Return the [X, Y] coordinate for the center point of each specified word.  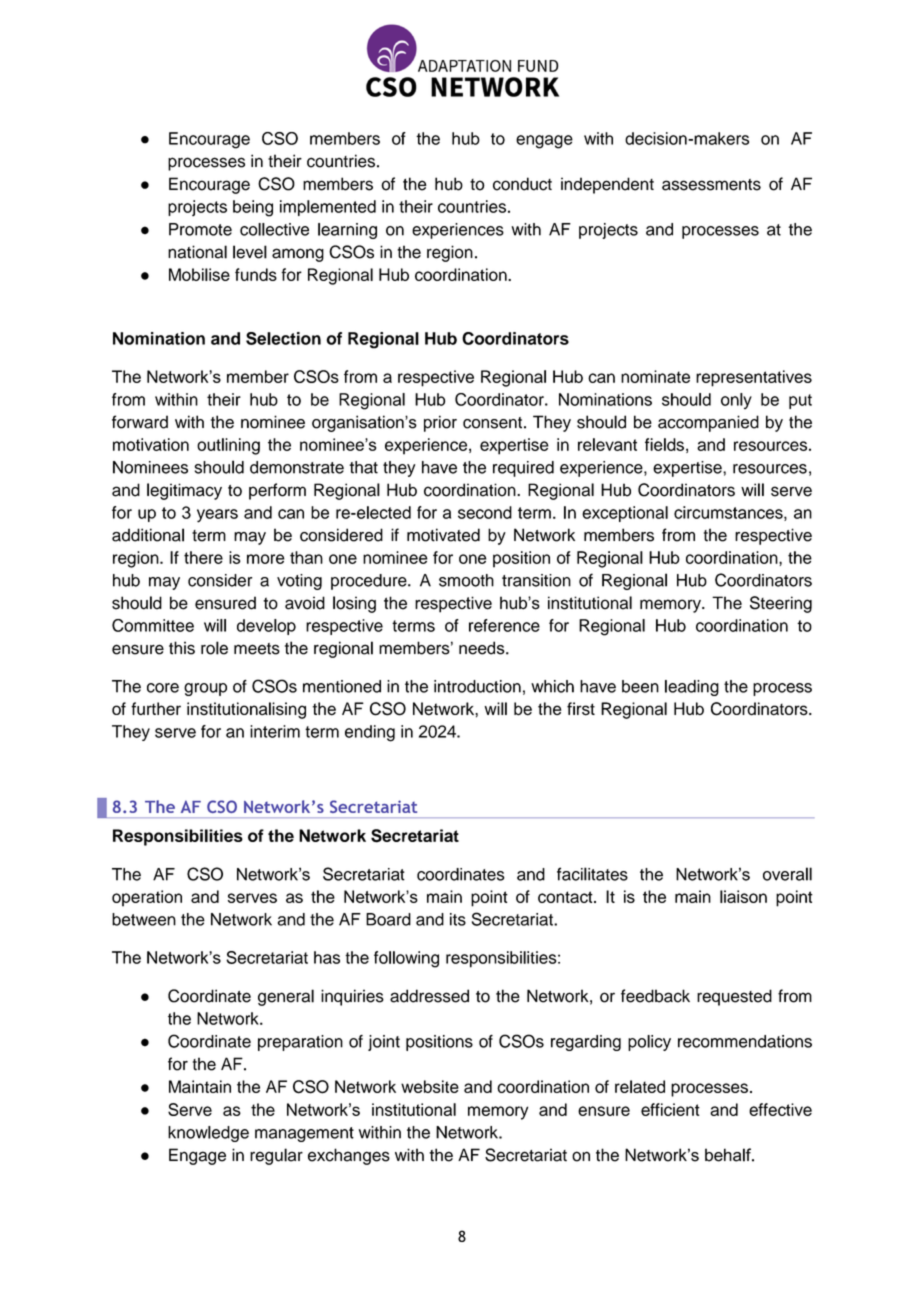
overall [787, 874]
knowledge [208, 1134]
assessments [711, 185]
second [485, 512]
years [217, 516]
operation [147, 898]
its [458, 919]
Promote [200, 229]
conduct [522, 184]
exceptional [625, 514]
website [430, 1086]
